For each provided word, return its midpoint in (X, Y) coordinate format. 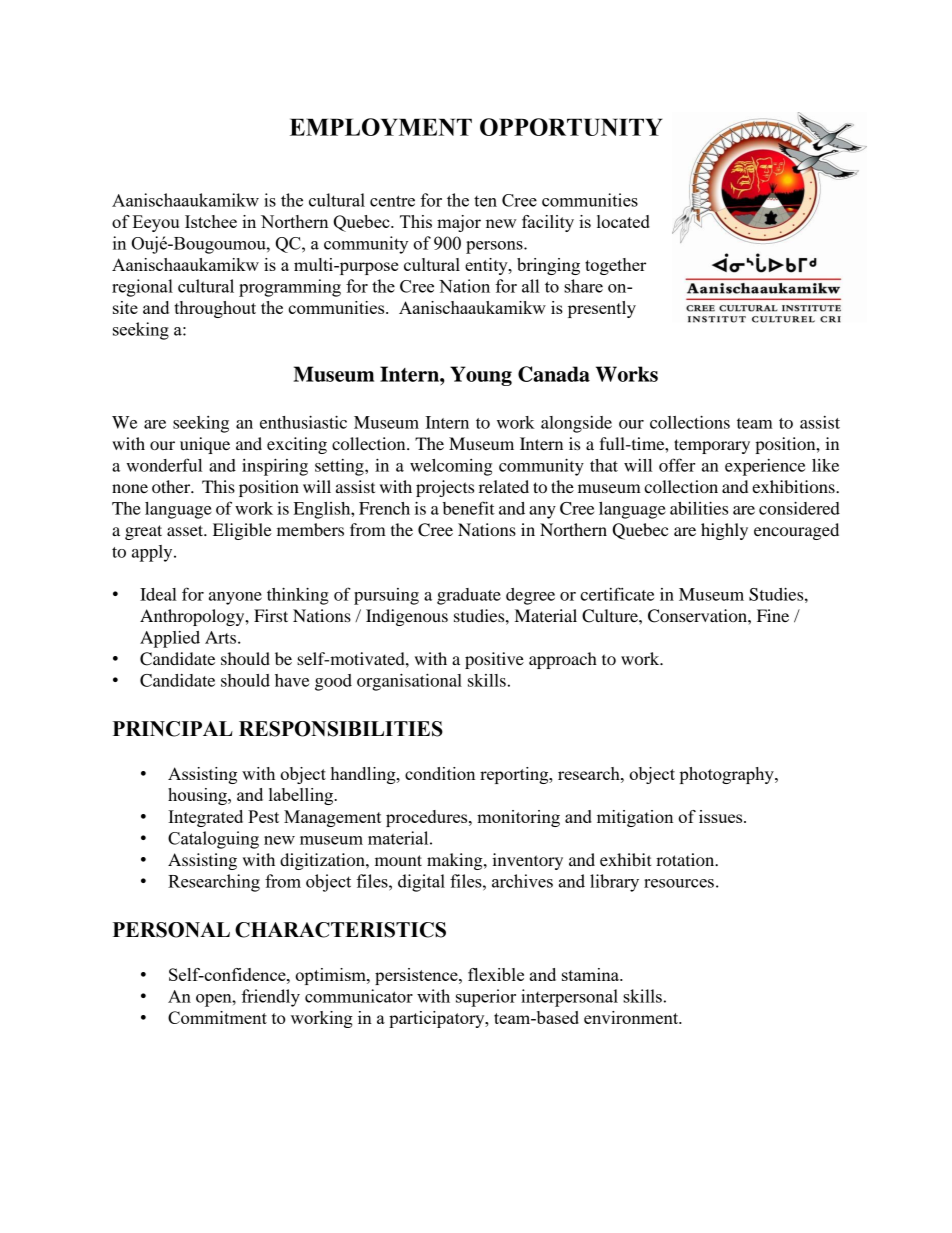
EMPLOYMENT (381, 127)
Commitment (217, 1017)
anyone (235, 598)
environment (632, 1017)
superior (486, 998)
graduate (469, 596)
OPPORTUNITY (571, 127)
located (623, 221)
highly (724, 531)
